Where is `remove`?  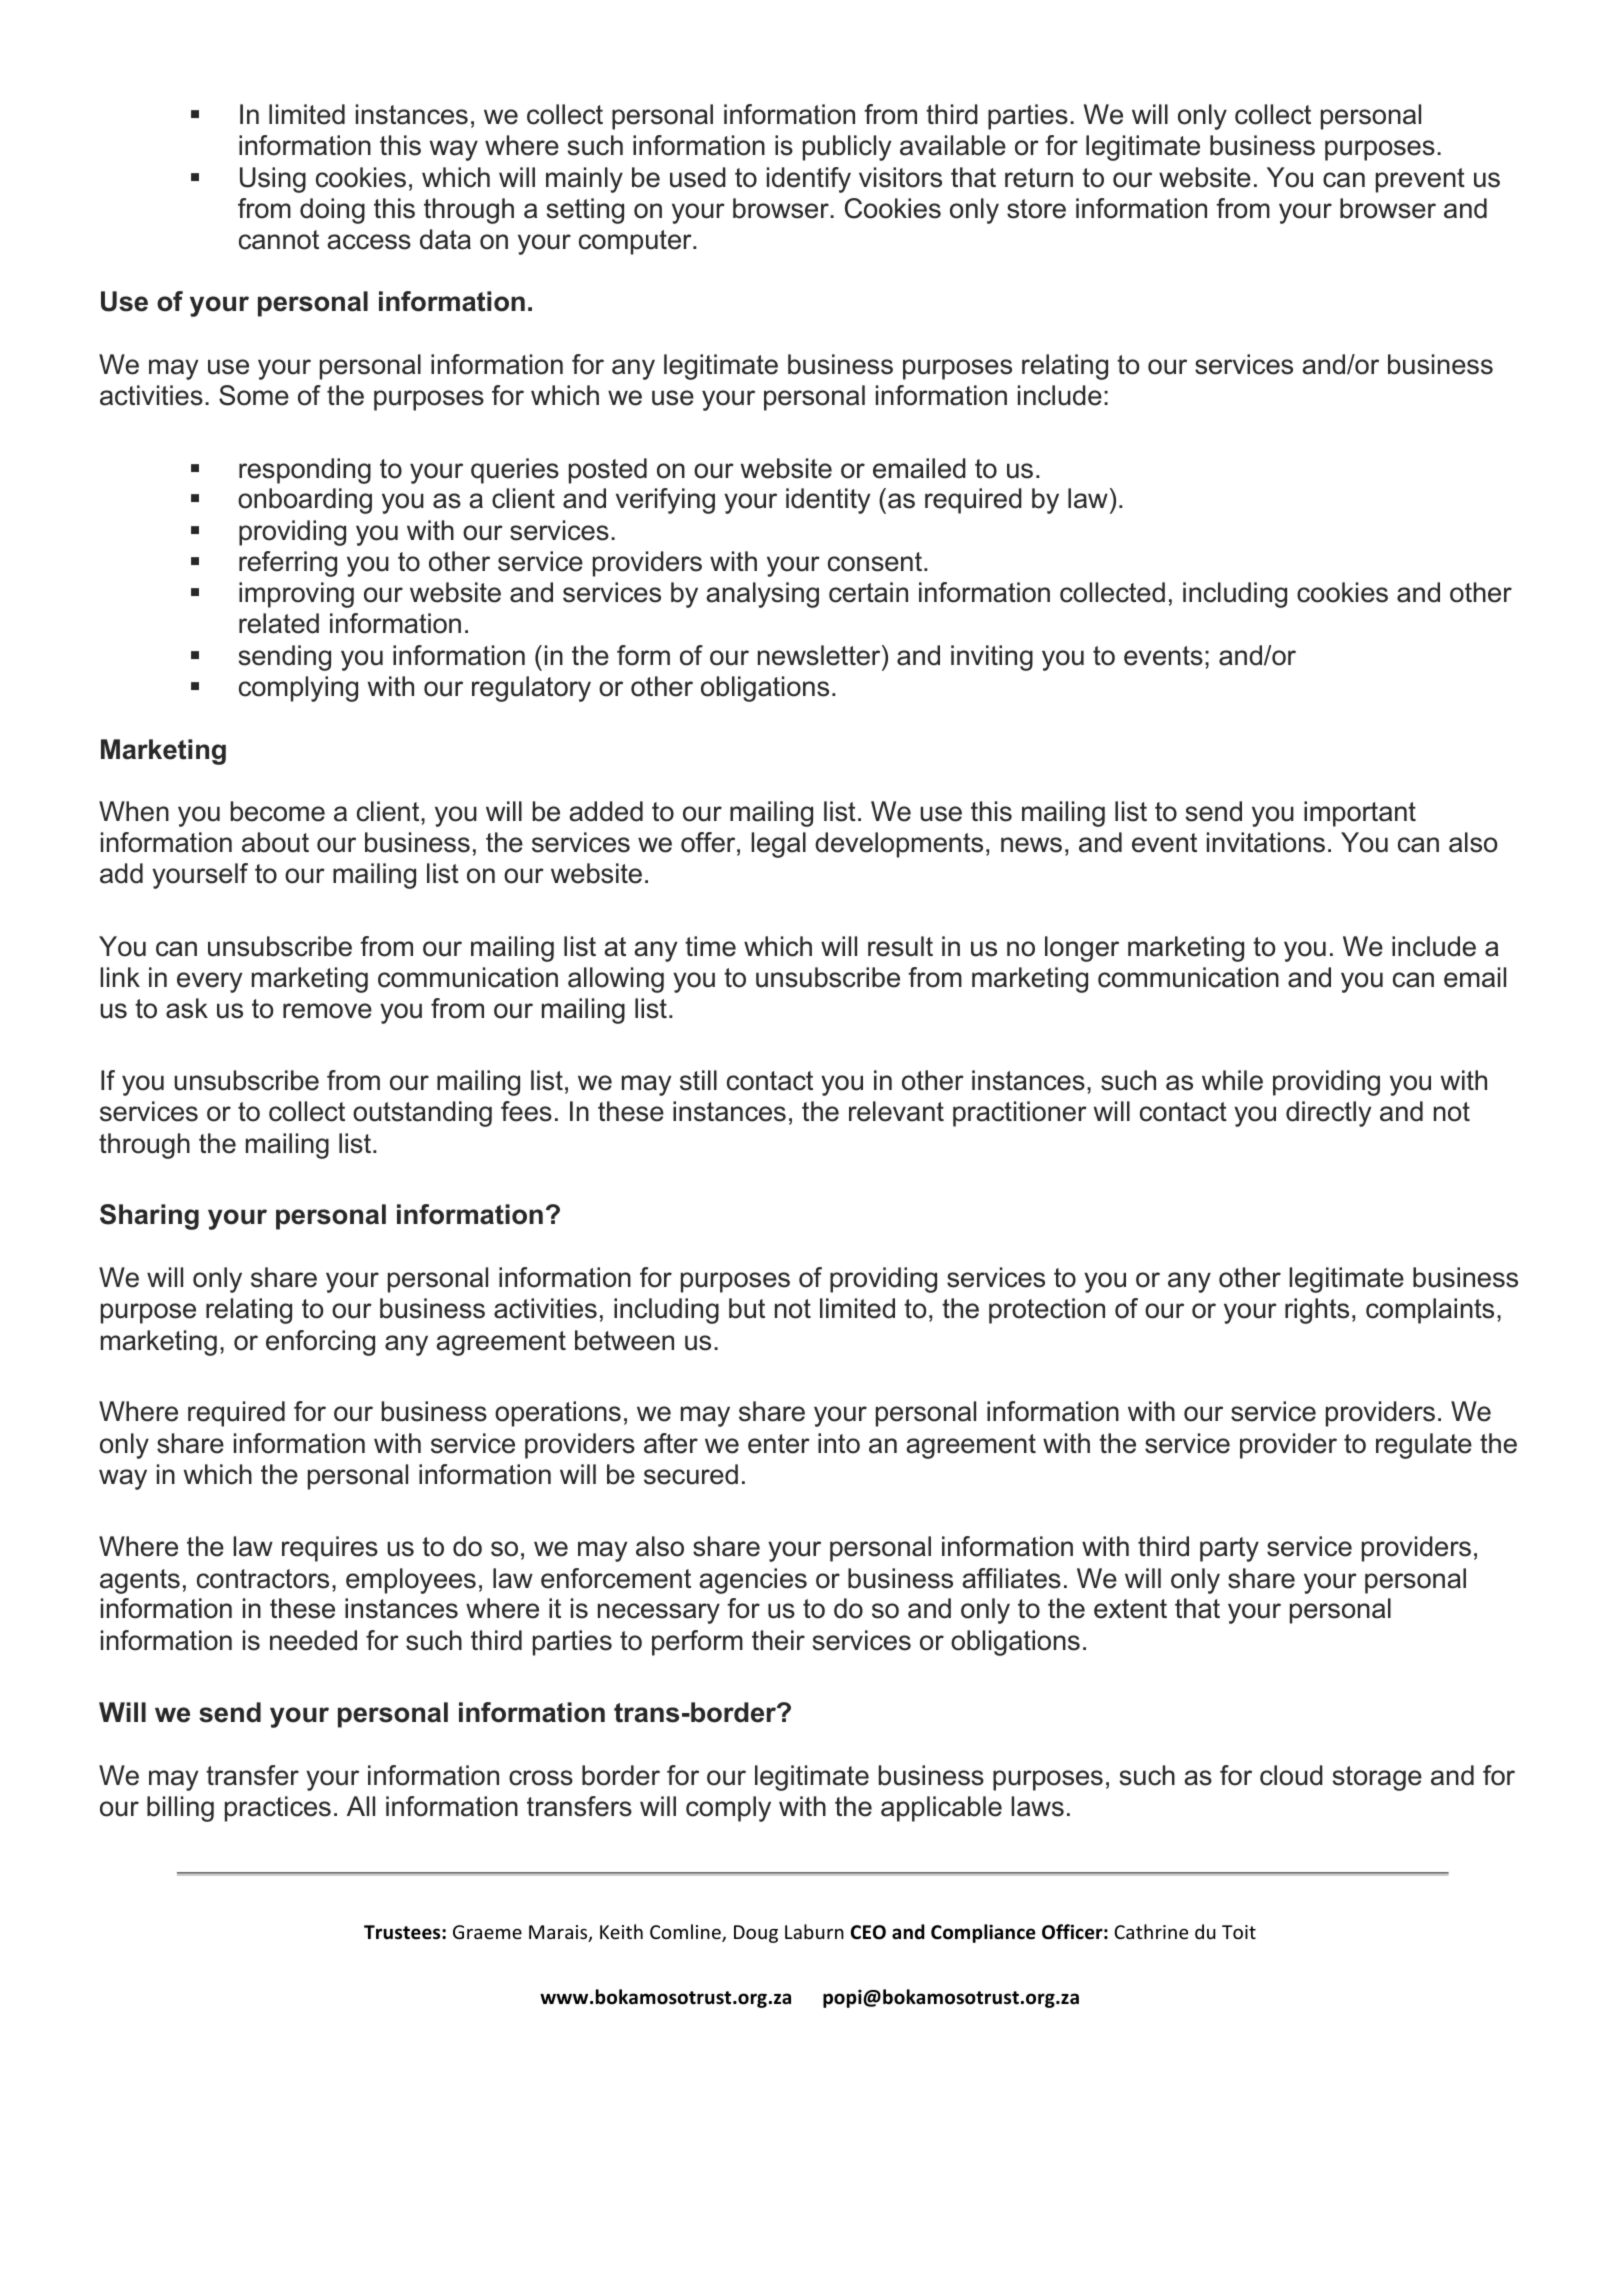 remove is located at coordinates (327, 1011).
